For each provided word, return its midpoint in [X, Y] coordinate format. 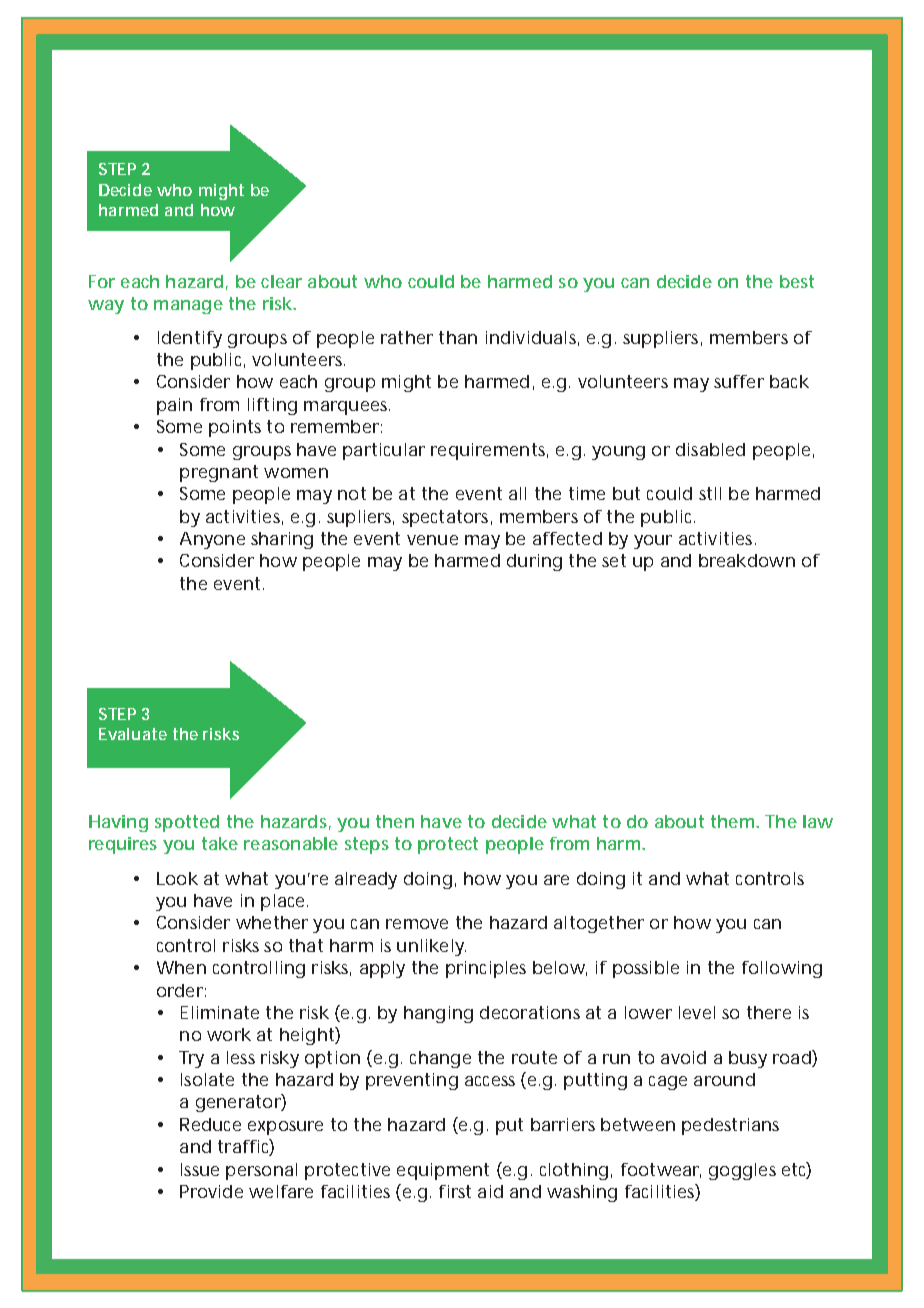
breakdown [747, 560]
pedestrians [730, 1126]
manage [188, 307]
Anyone [212, 540]
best [797, 281]
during [534, 562]
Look [177, 878]
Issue [200, 1169]
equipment [443, 1171]
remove [417, 924]
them [732, 821]
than [458, 337]
